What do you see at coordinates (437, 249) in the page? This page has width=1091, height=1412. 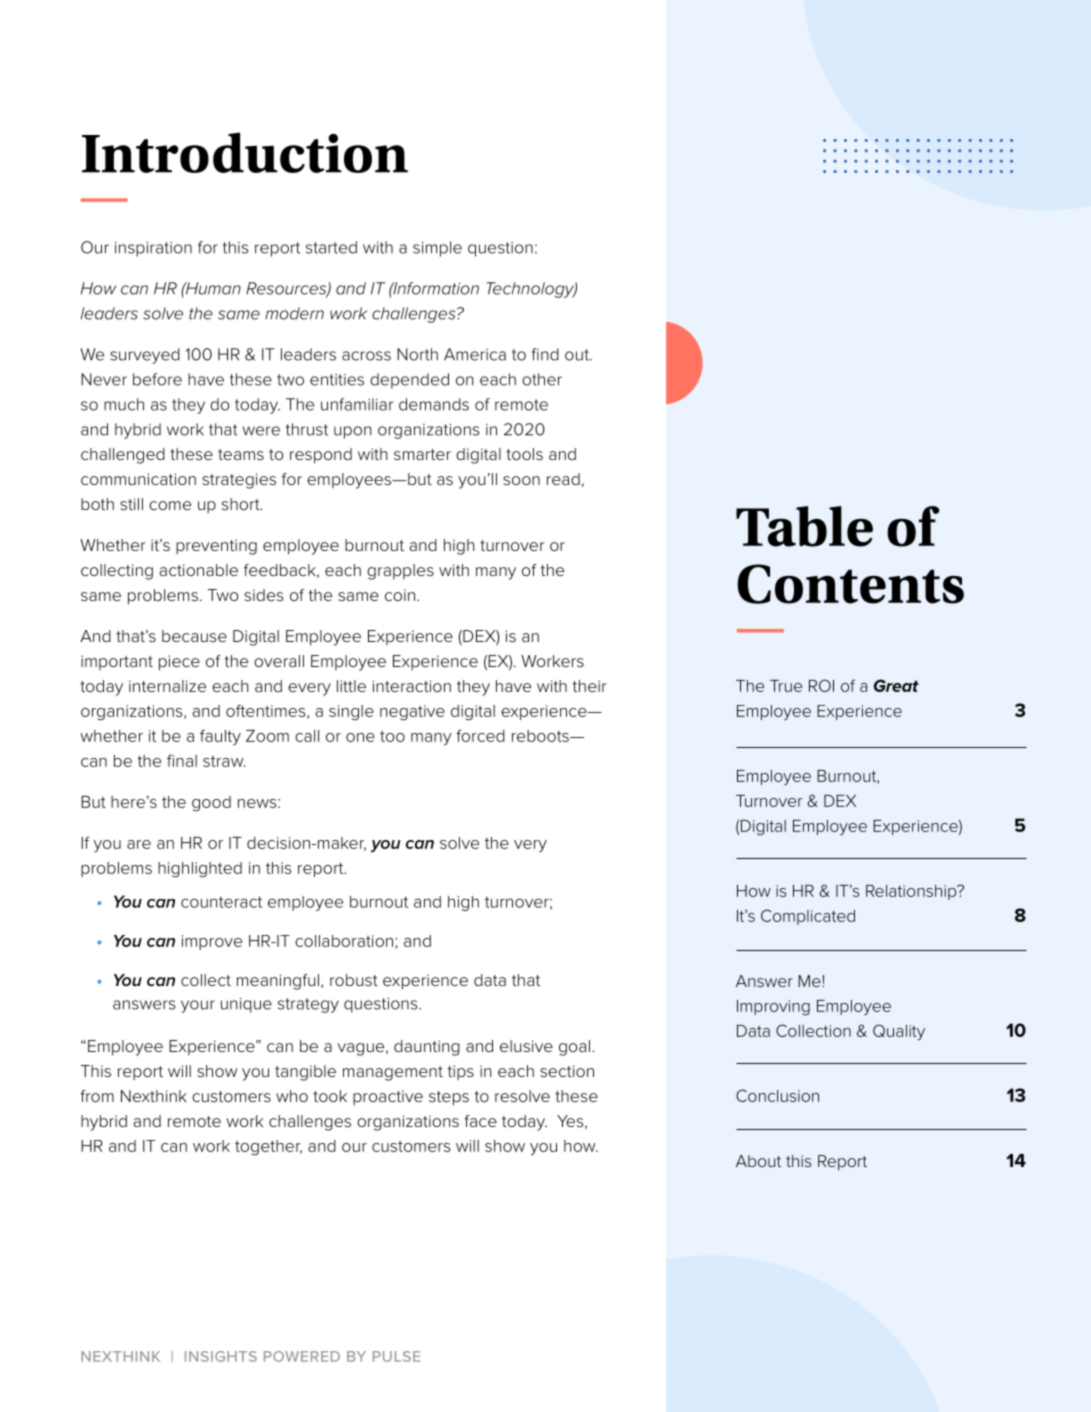 I see `simple` at bounding box center [437, 249].
